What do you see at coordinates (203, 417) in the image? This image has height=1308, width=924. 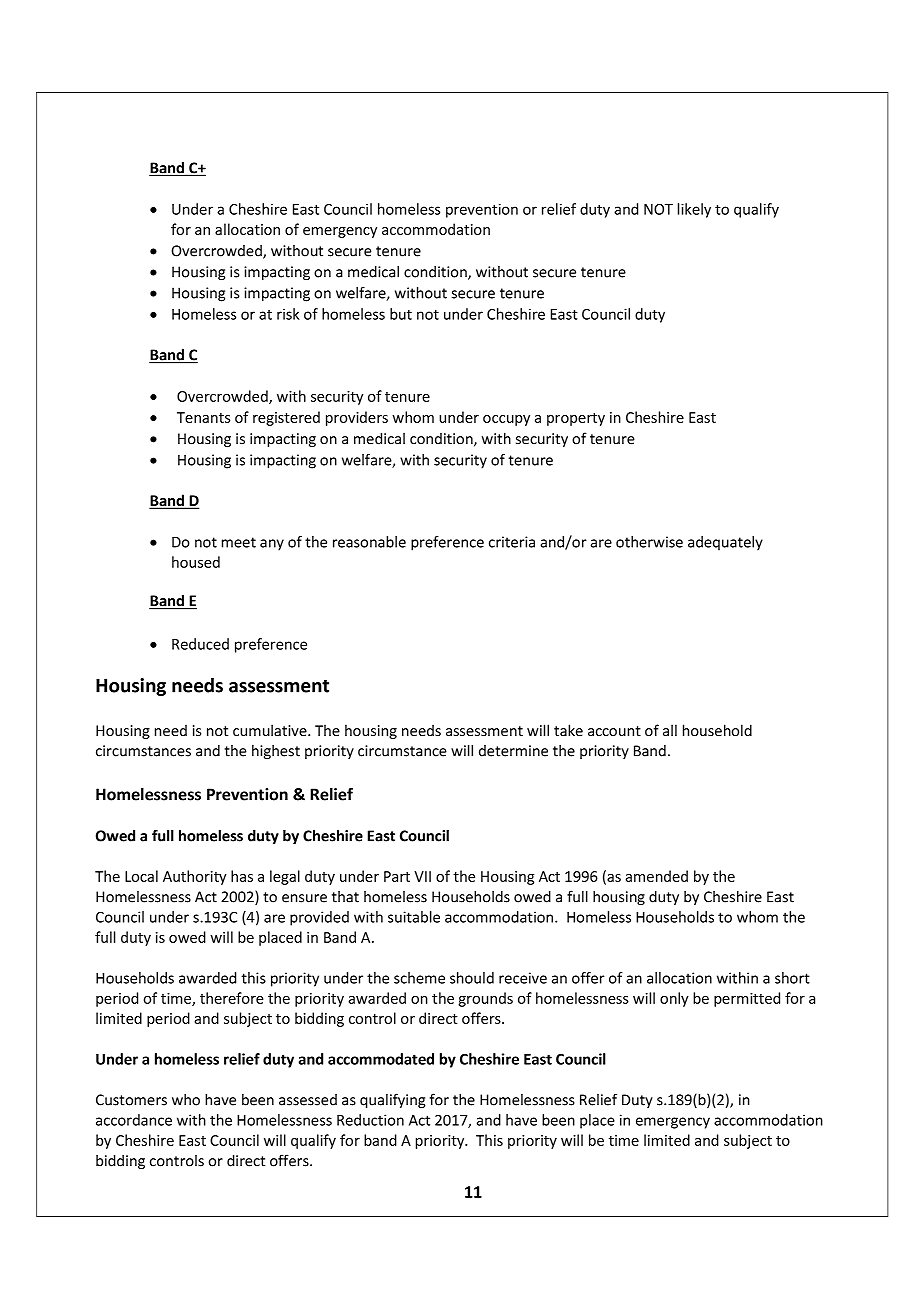 I see `Tenants` at bounding box center [203, 417].
